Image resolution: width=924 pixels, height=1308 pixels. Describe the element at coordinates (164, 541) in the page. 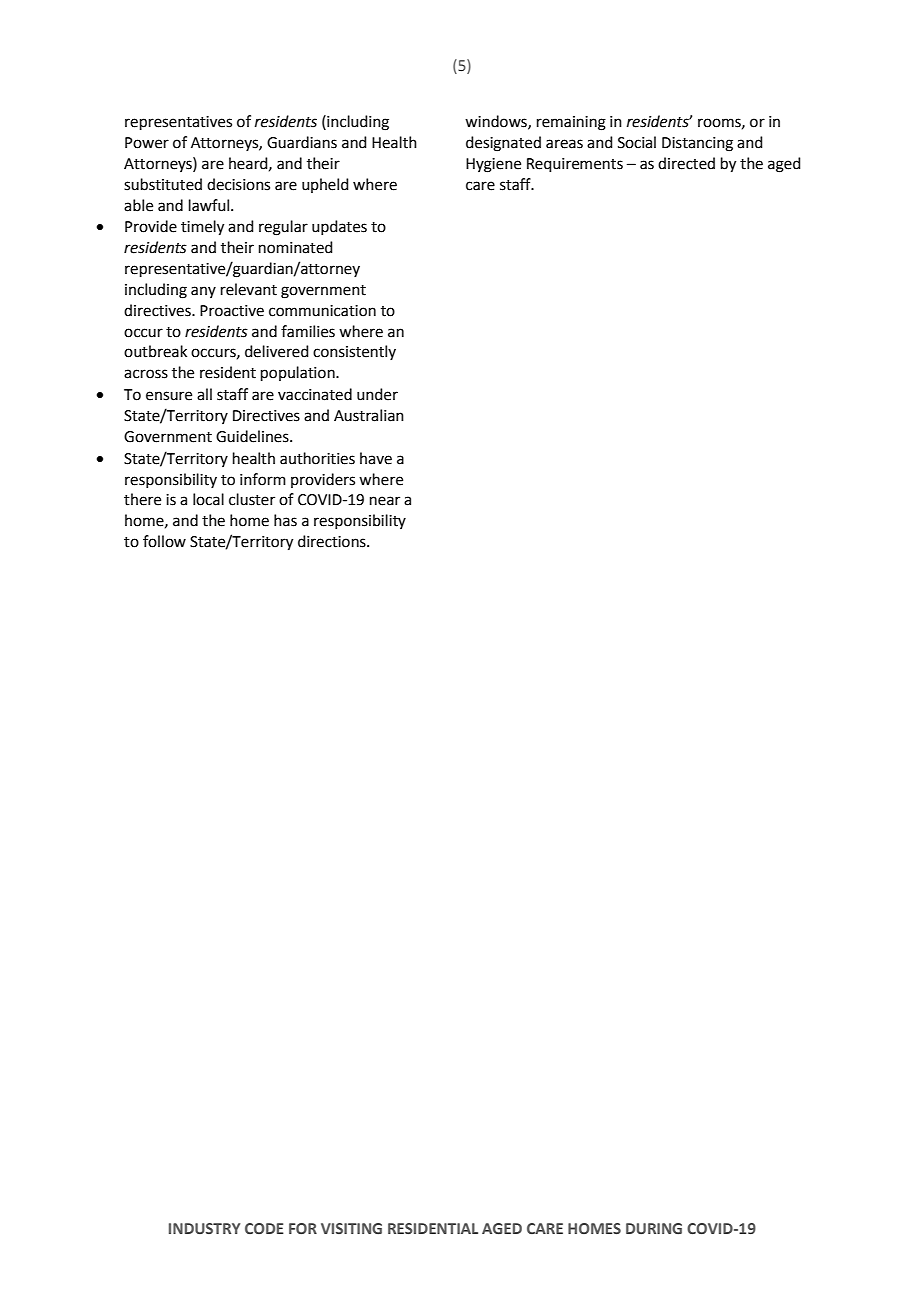

I see `follow` at that location.
